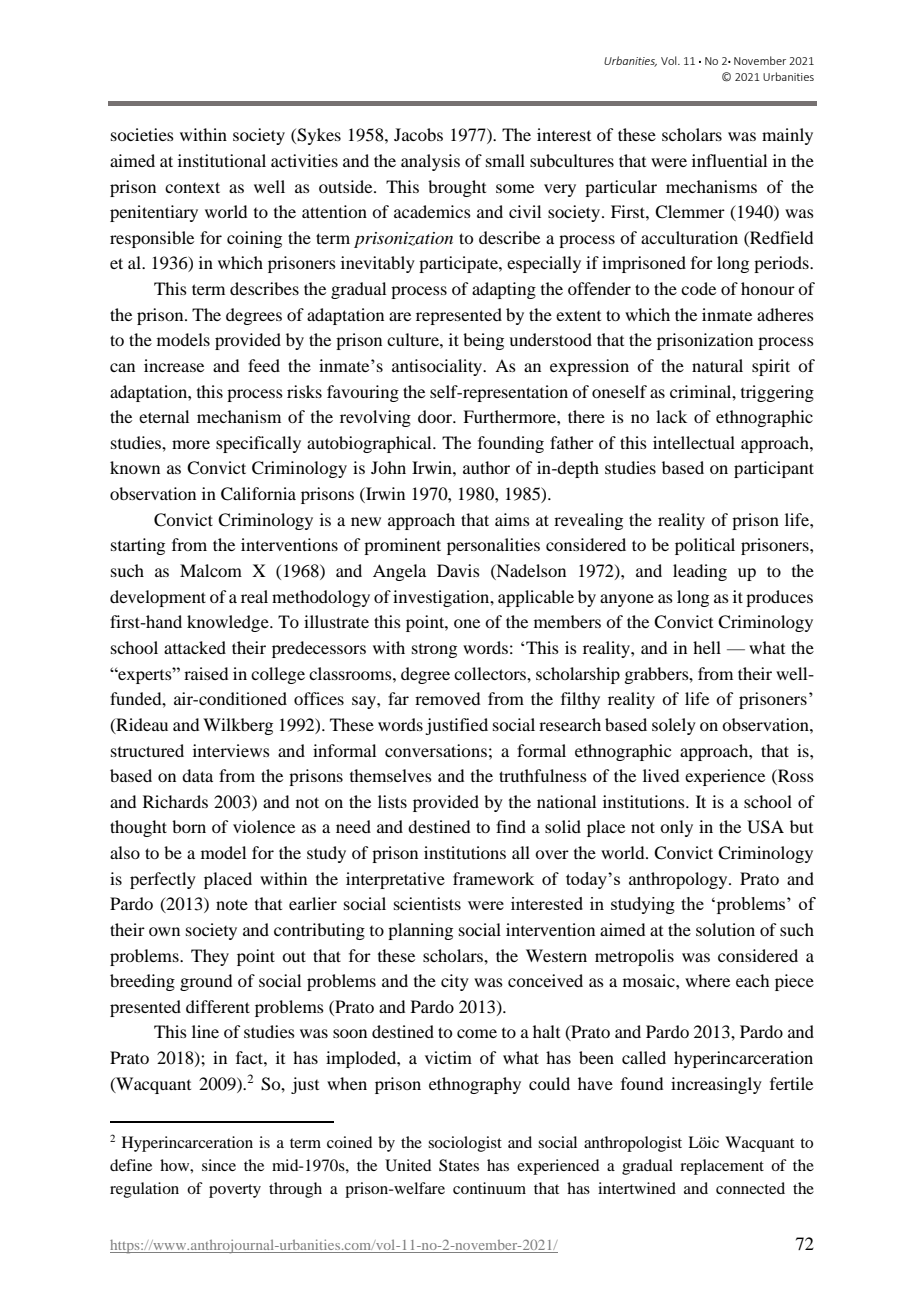 The image size is (924, 1308). I want to click on only, so click(676, 828).
